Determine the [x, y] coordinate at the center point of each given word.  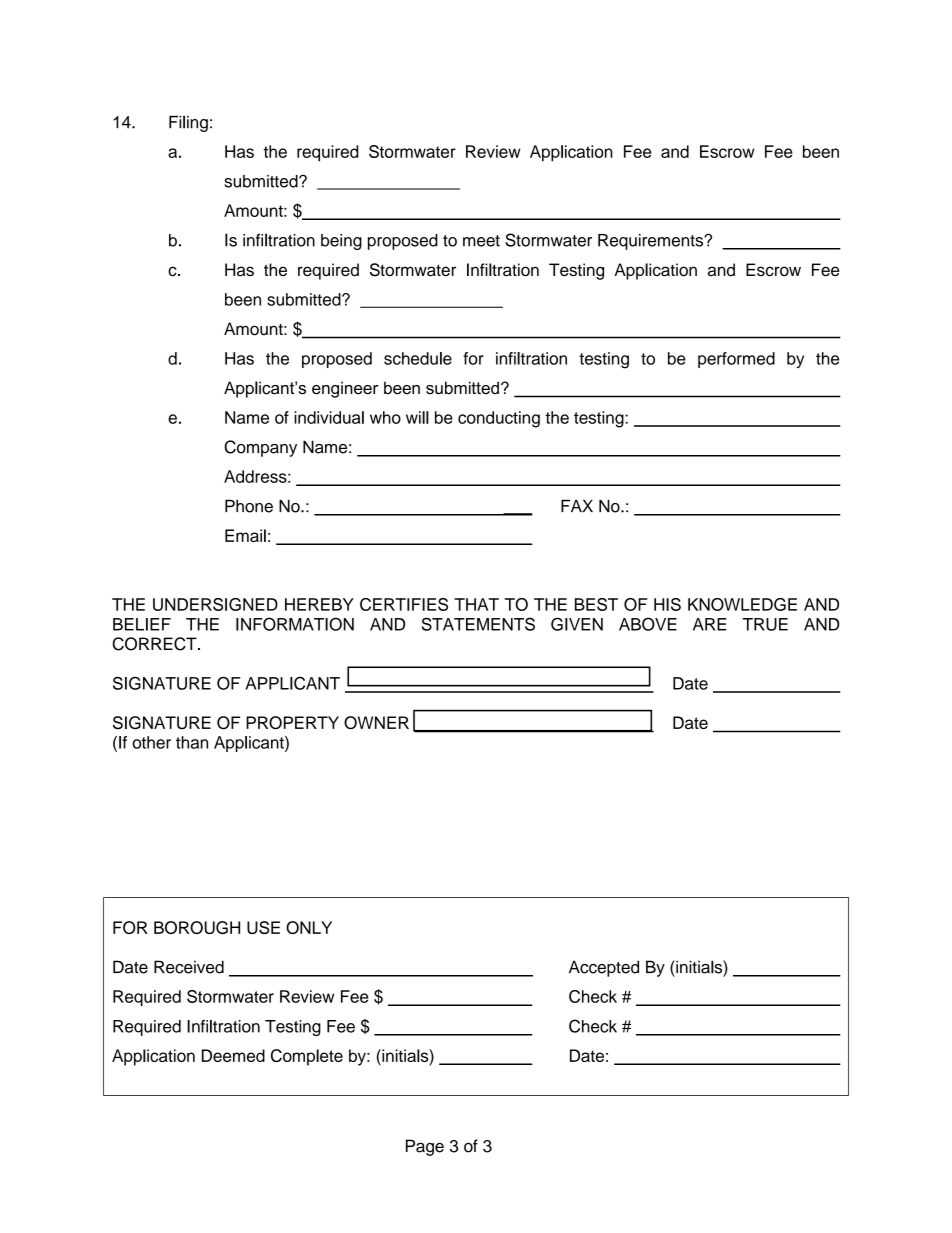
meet [481, 241]
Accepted [604, 968]
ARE [710, 624]
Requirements [652, 242]
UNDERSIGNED [215, 604]
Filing [188, 123]
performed [736, 360]
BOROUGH [197, 927]
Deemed [233, 1055]
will [417, 417]
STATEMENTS [478, 624]
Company [260, 448]
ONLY [309, 927]
